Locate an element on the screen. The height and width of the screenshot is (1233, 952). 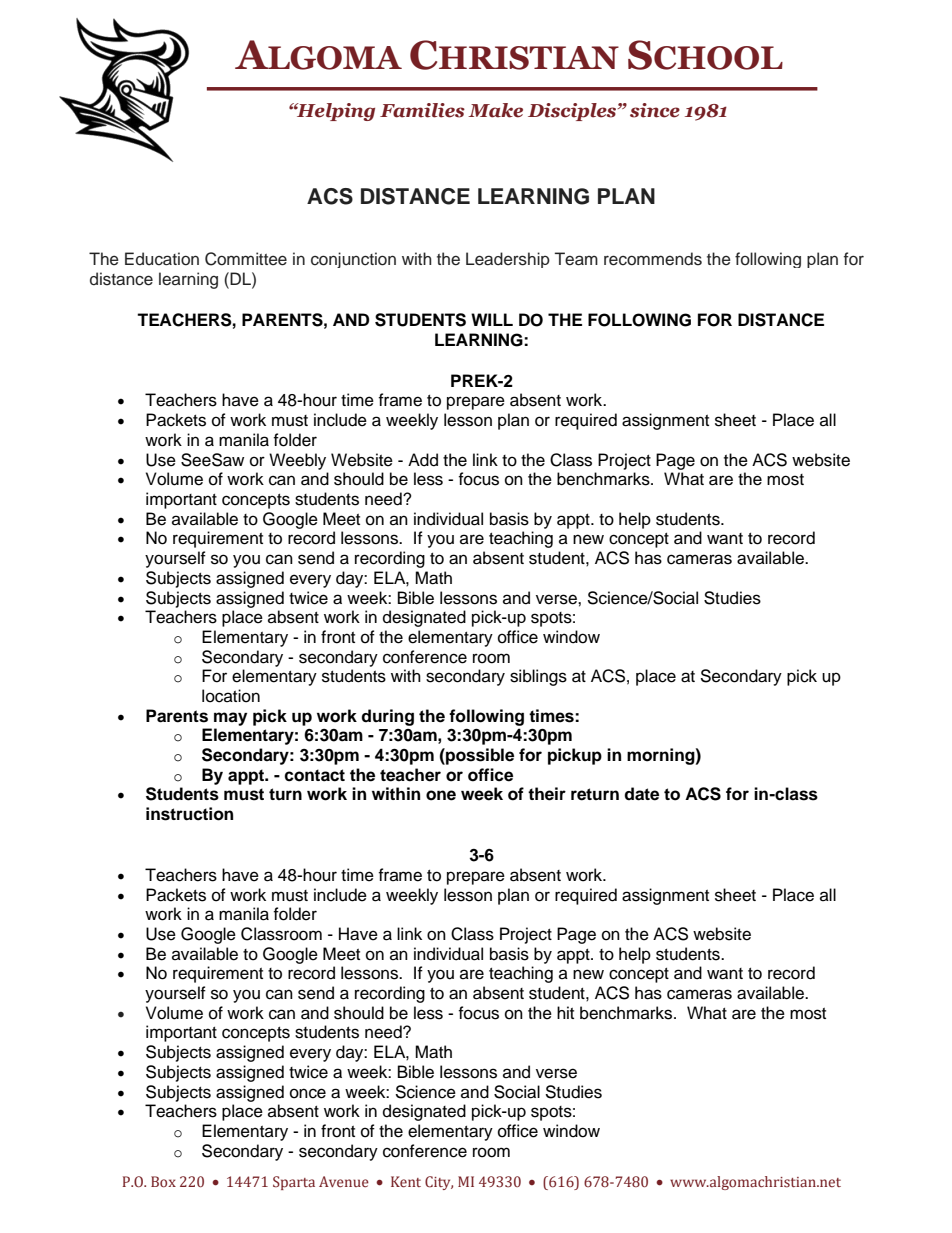
Box is located at coordinates (163, 1181).
